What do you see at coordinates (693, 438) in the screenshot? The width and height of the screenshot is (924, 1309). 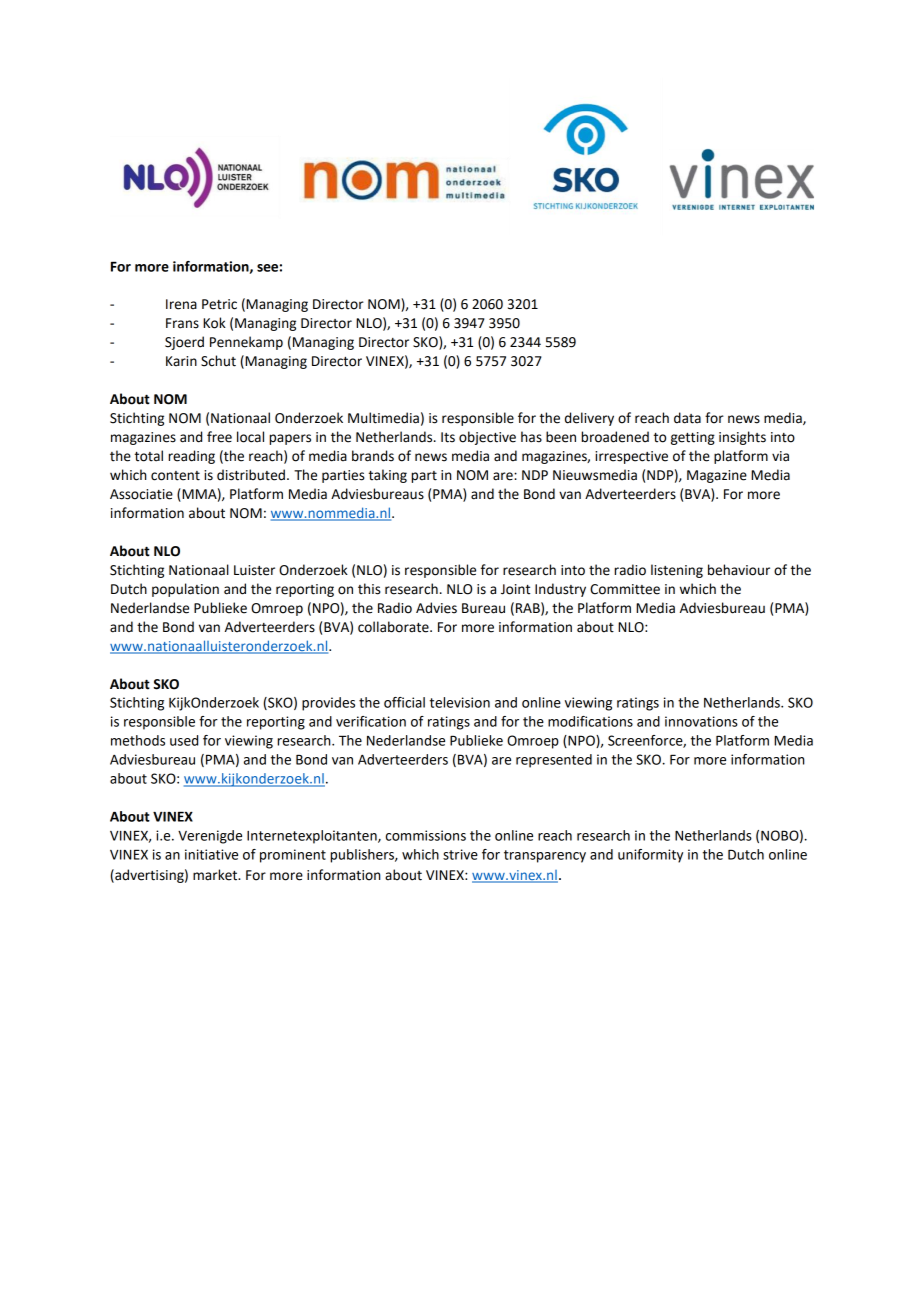 I see `getting` at bounding box center [693, 438].
